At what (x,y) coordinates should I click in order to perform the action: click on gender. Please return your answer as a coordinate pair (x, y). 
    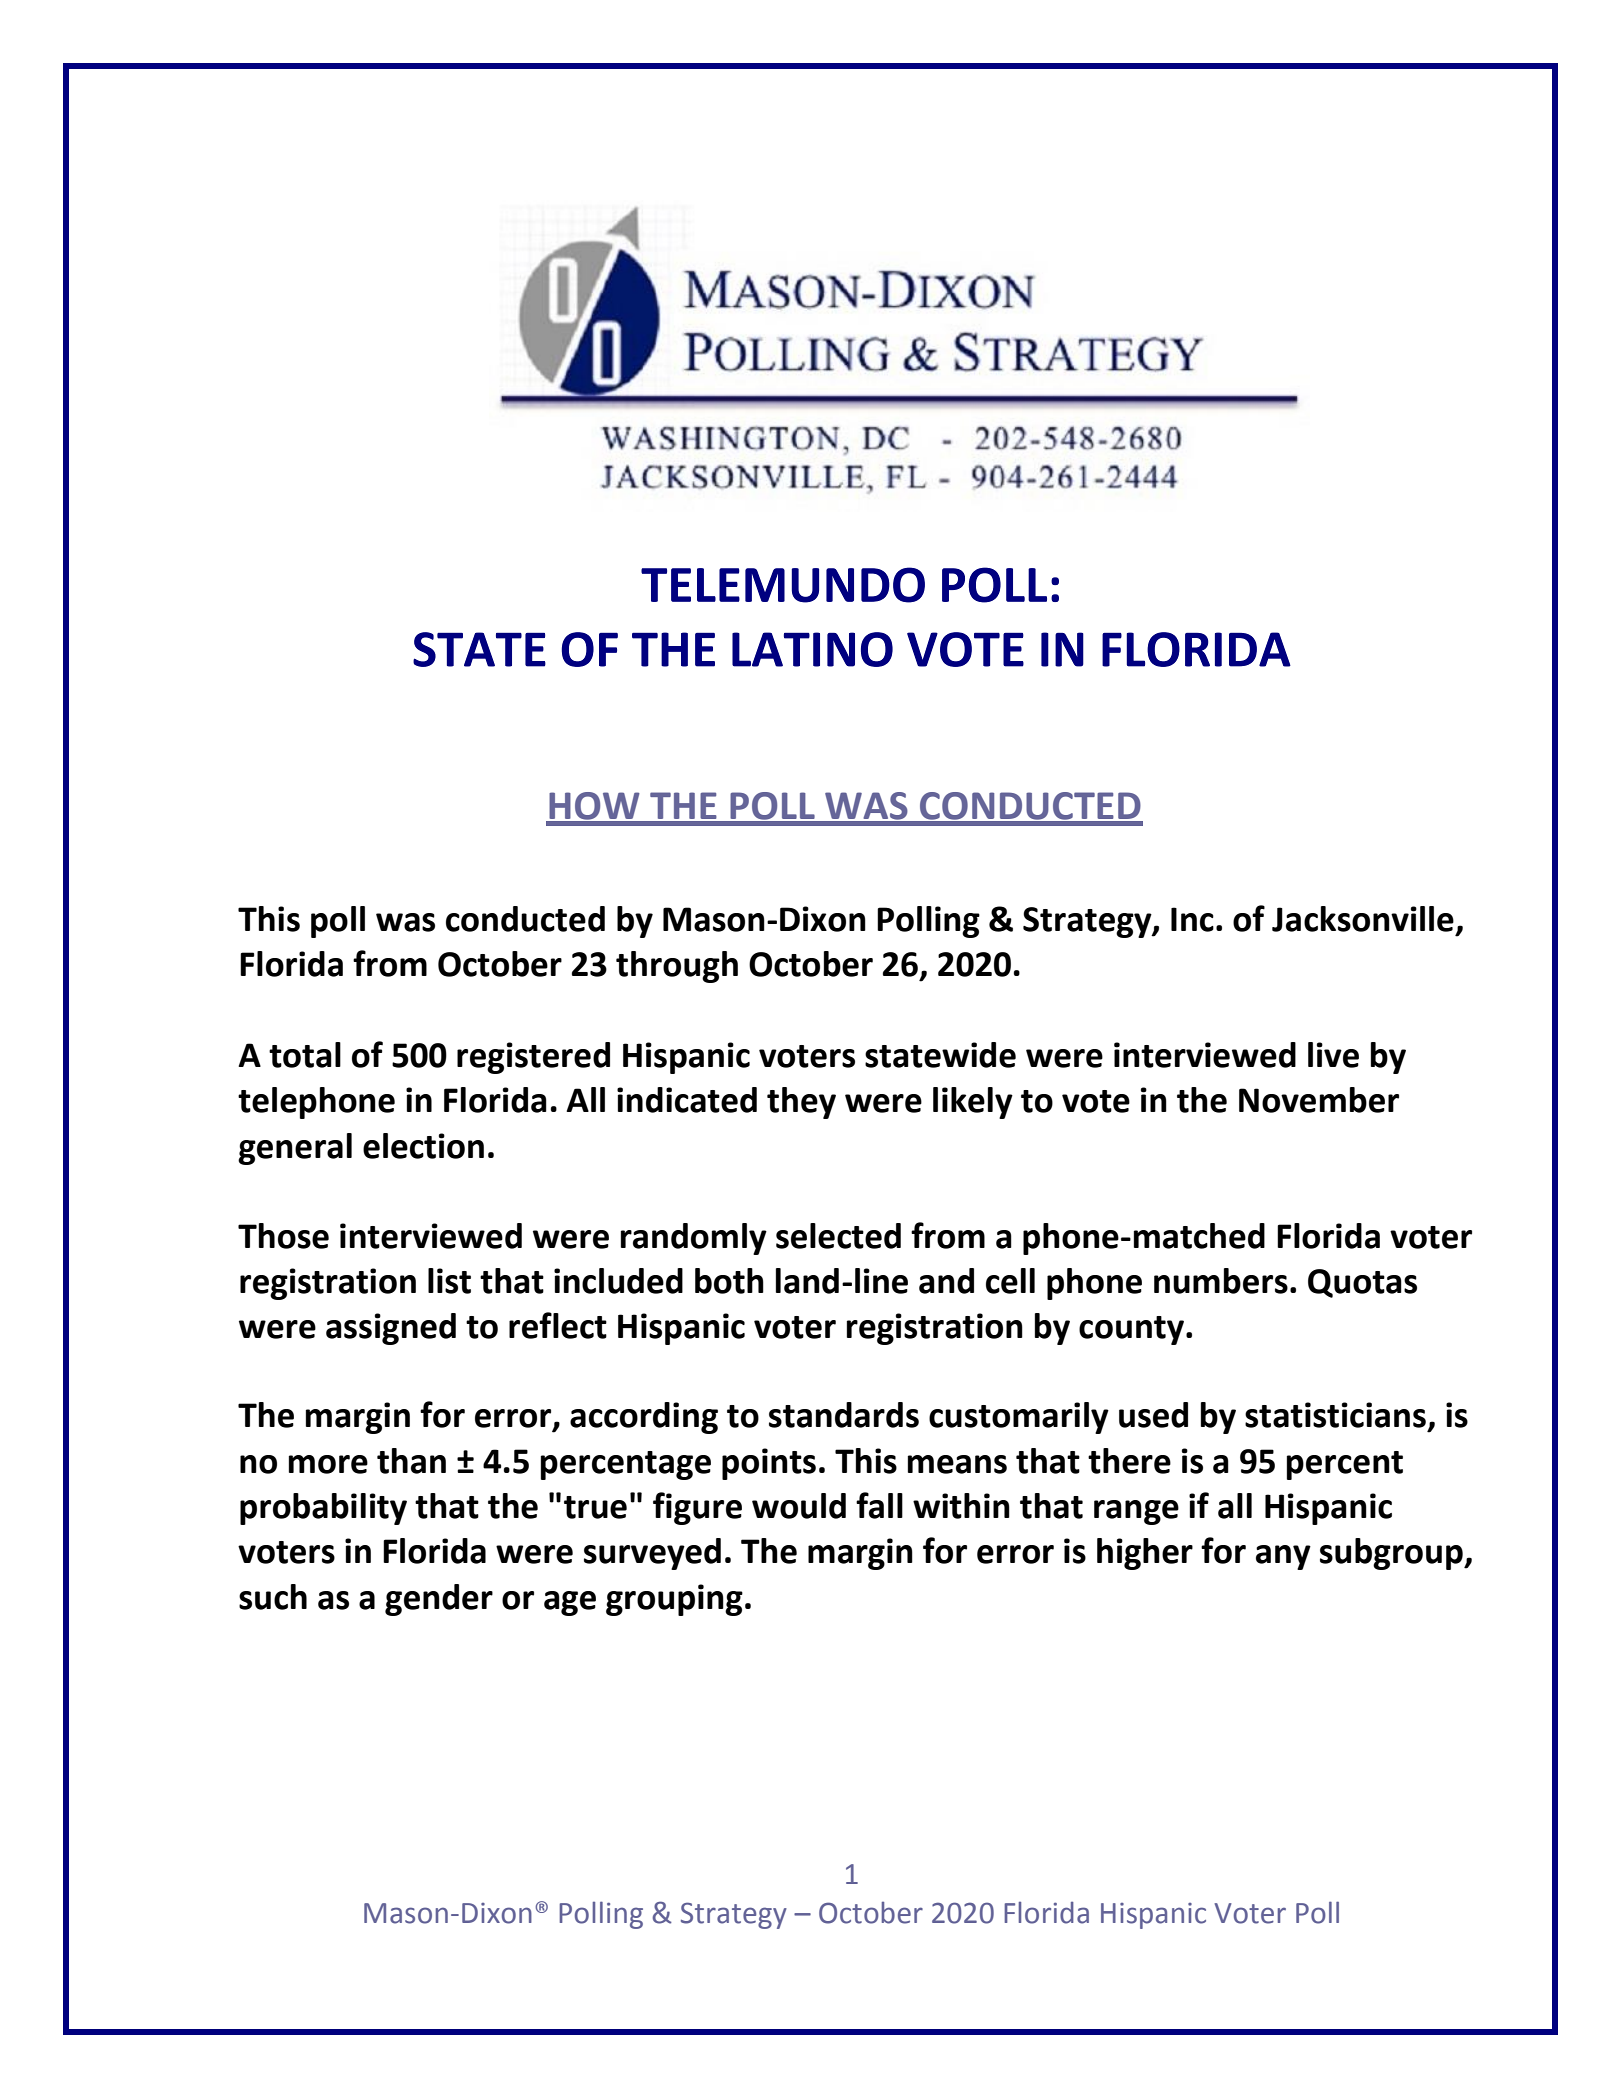
    Looking at the image, I should click on (439, 1600).
